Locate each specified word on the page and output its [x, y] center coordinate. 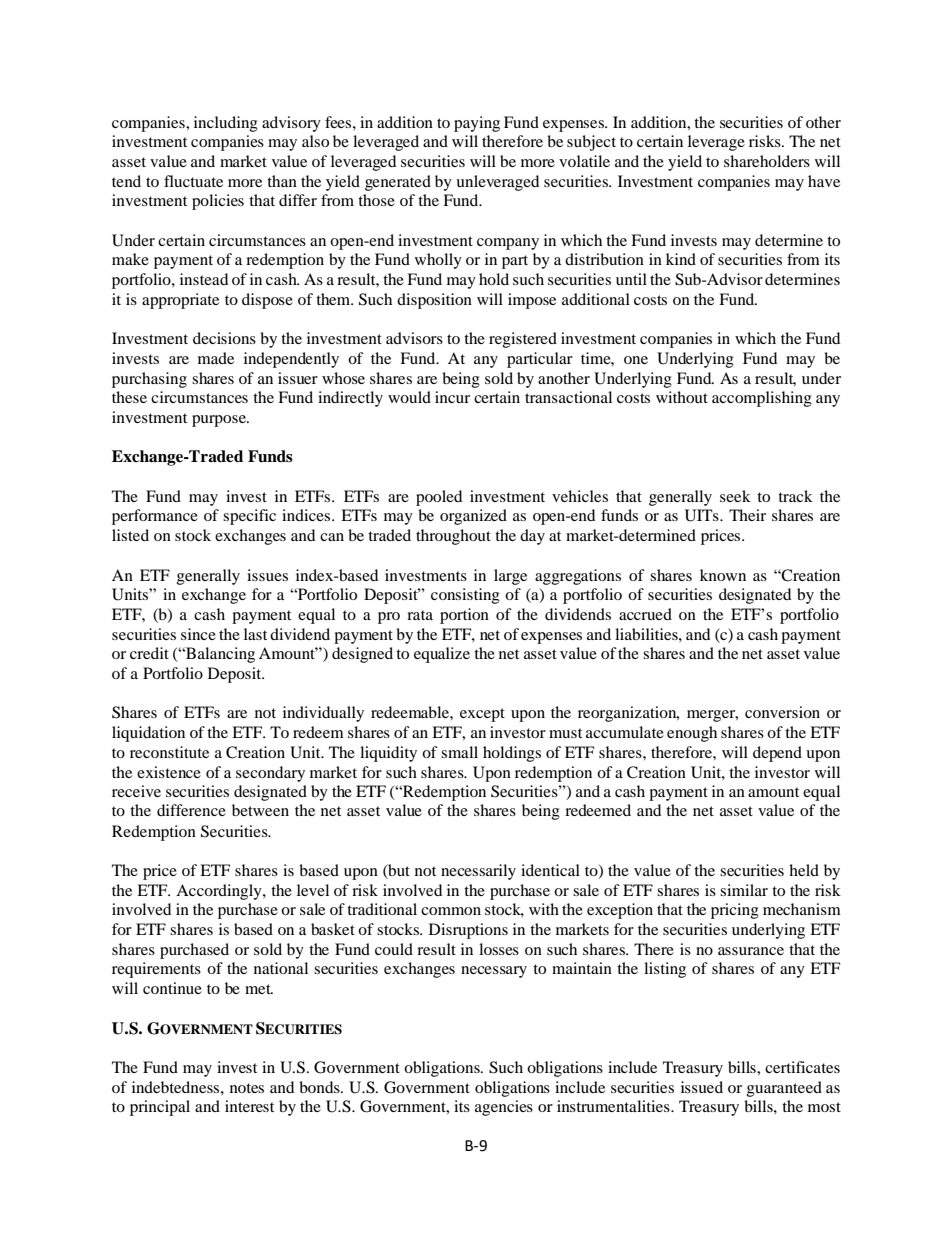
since [198, 634]
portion [464, 616]
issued [702, 1087]
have [824, 181]
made [216, 358]
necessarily [478, 872]
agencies [504, 1108]
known [723, 575]
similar [744, 890]
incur [452, 397]
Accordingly [220, 892]
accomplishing [762, 399]
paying [477, 124]
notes [247, 1088]
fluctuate [193, 181]
